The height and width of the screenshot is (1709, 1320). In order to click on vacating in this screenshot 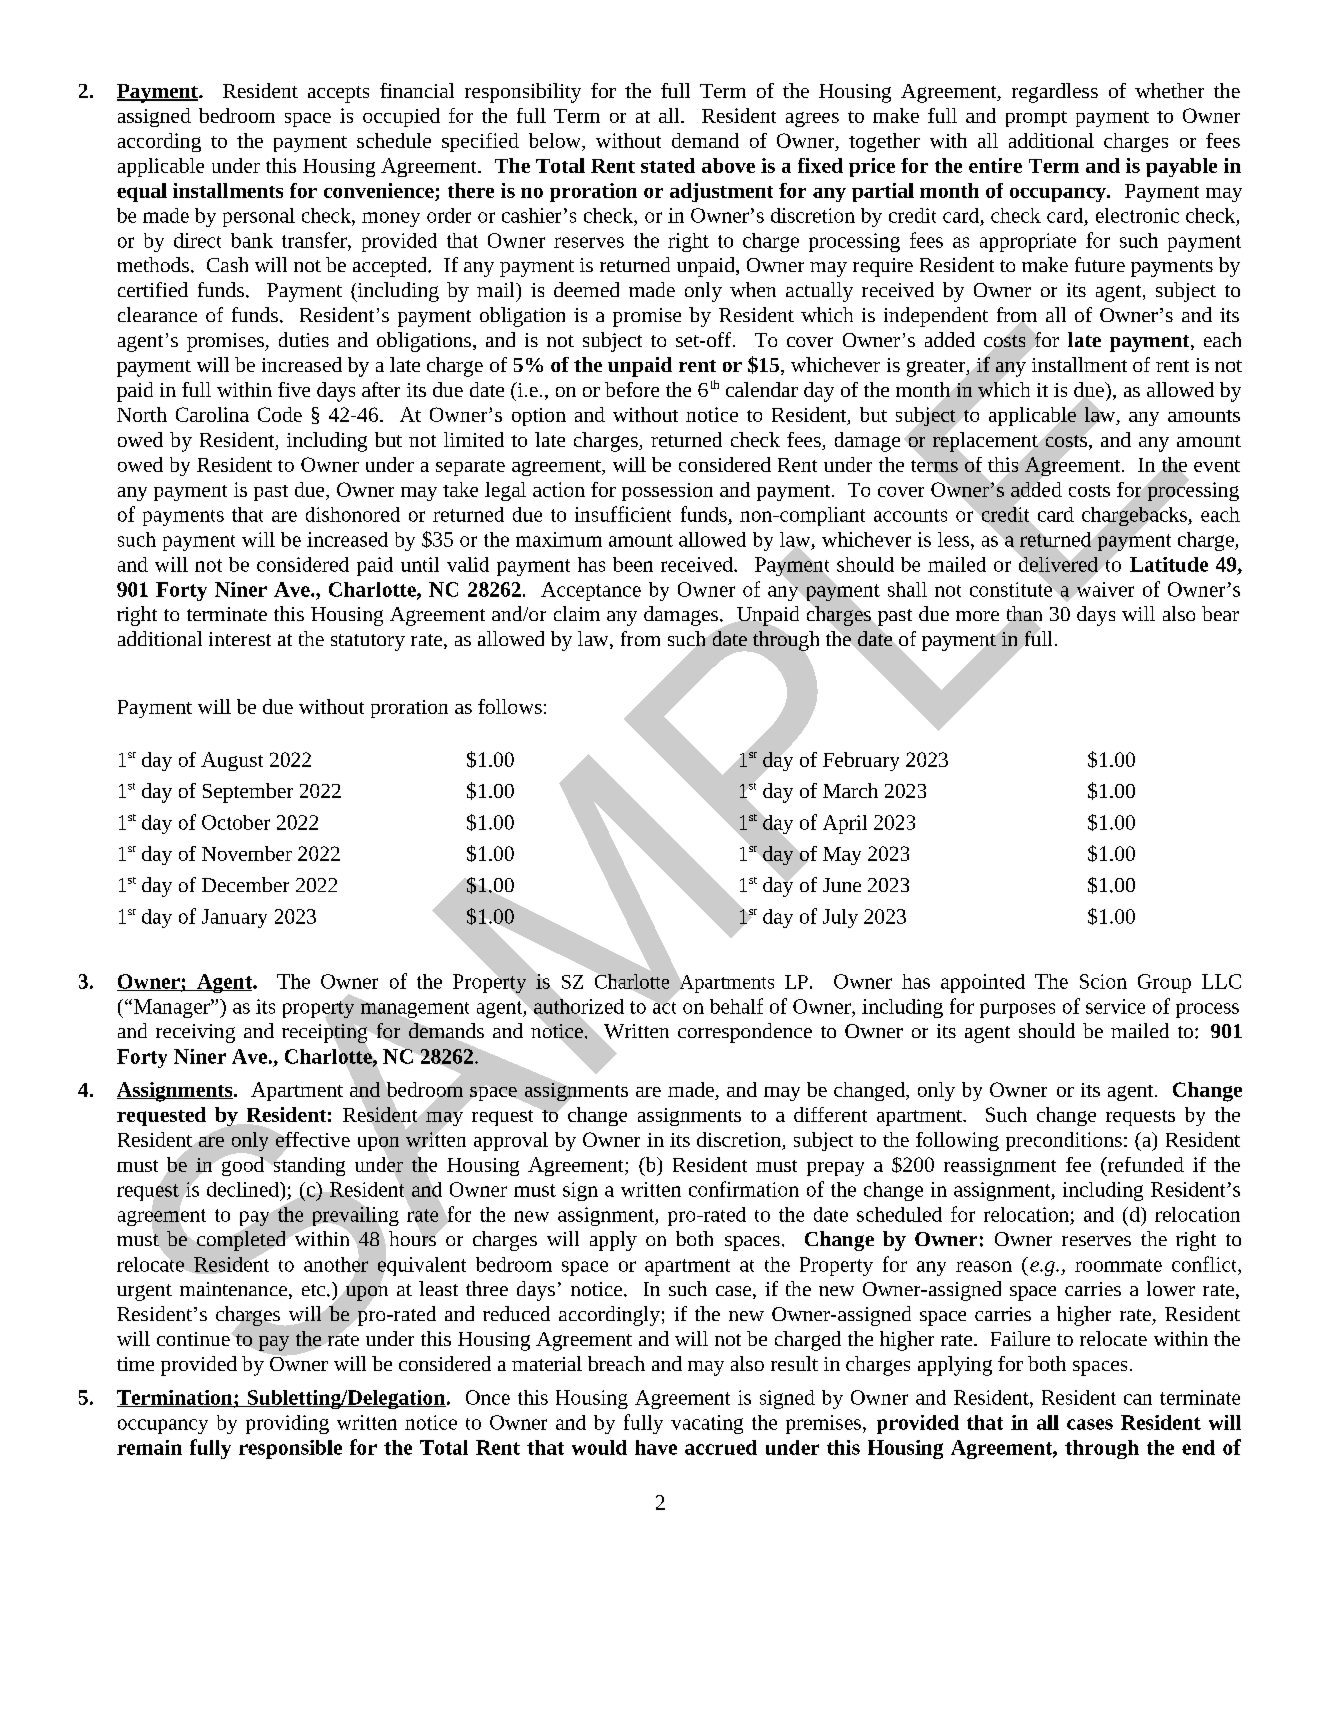, I will do `click(707, 1424)`.
